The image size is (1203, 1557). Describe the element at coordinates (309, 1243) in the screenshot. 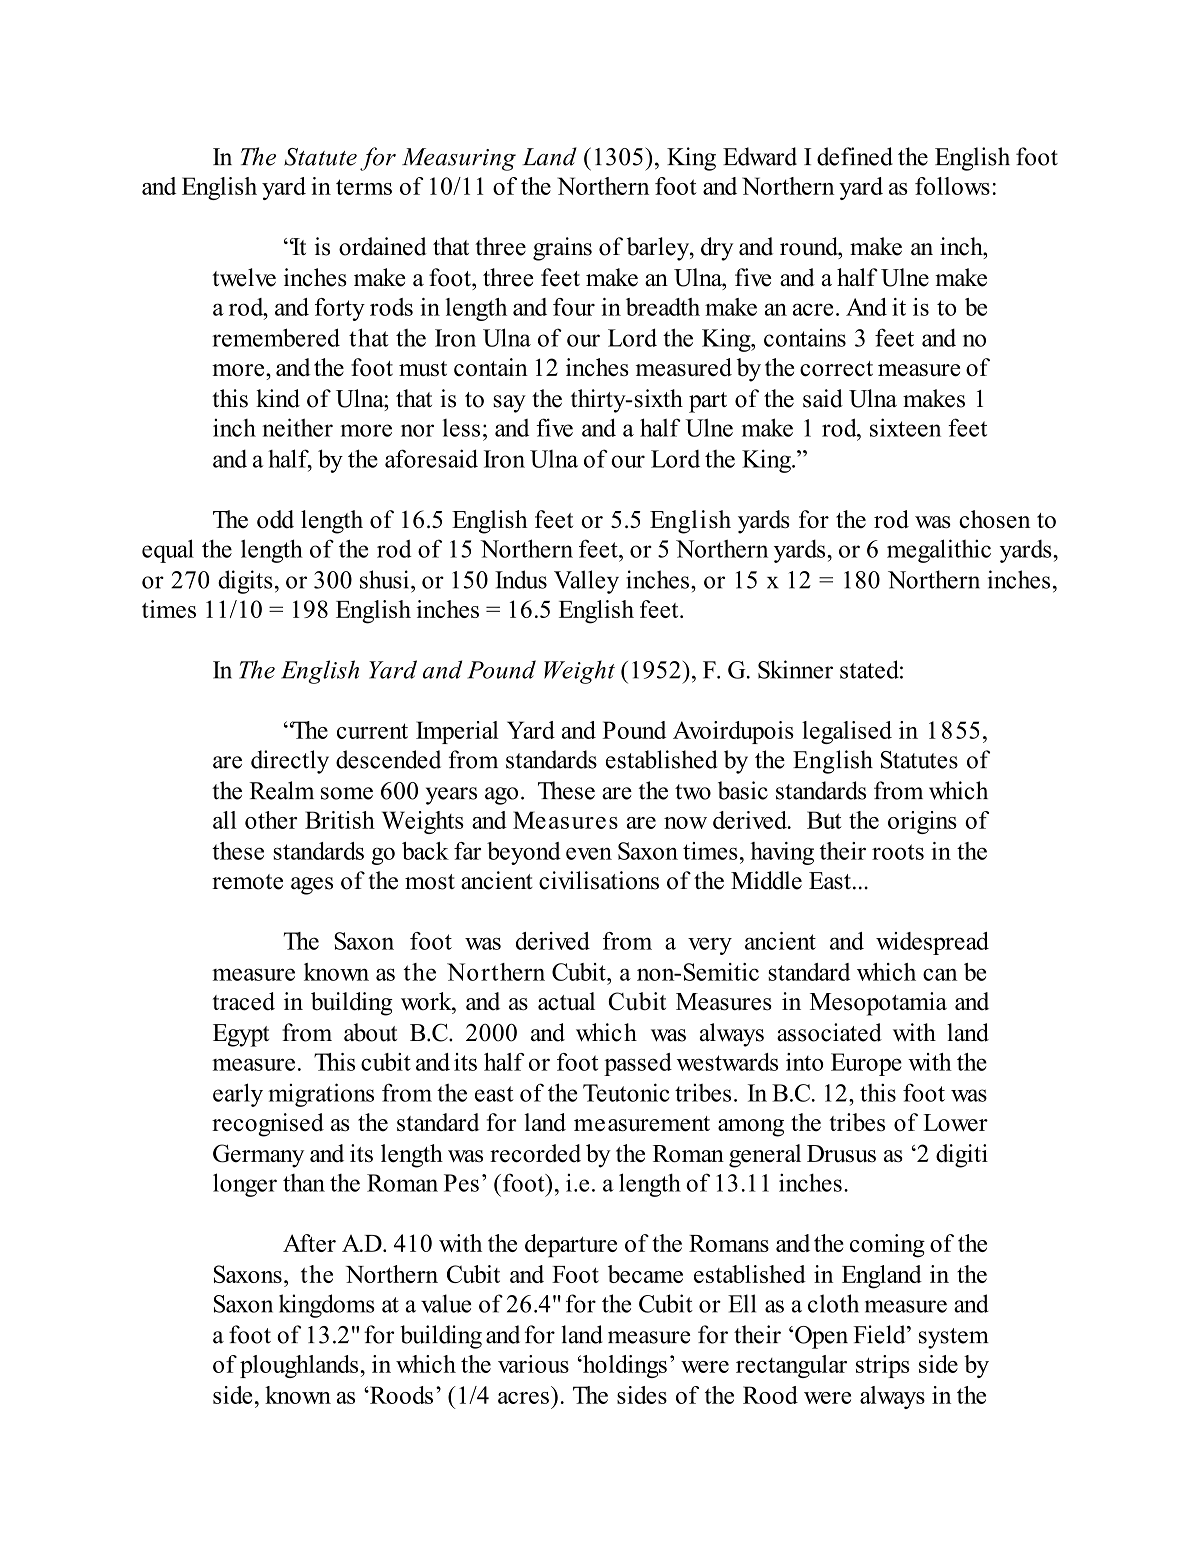

I see `After` at that location.
